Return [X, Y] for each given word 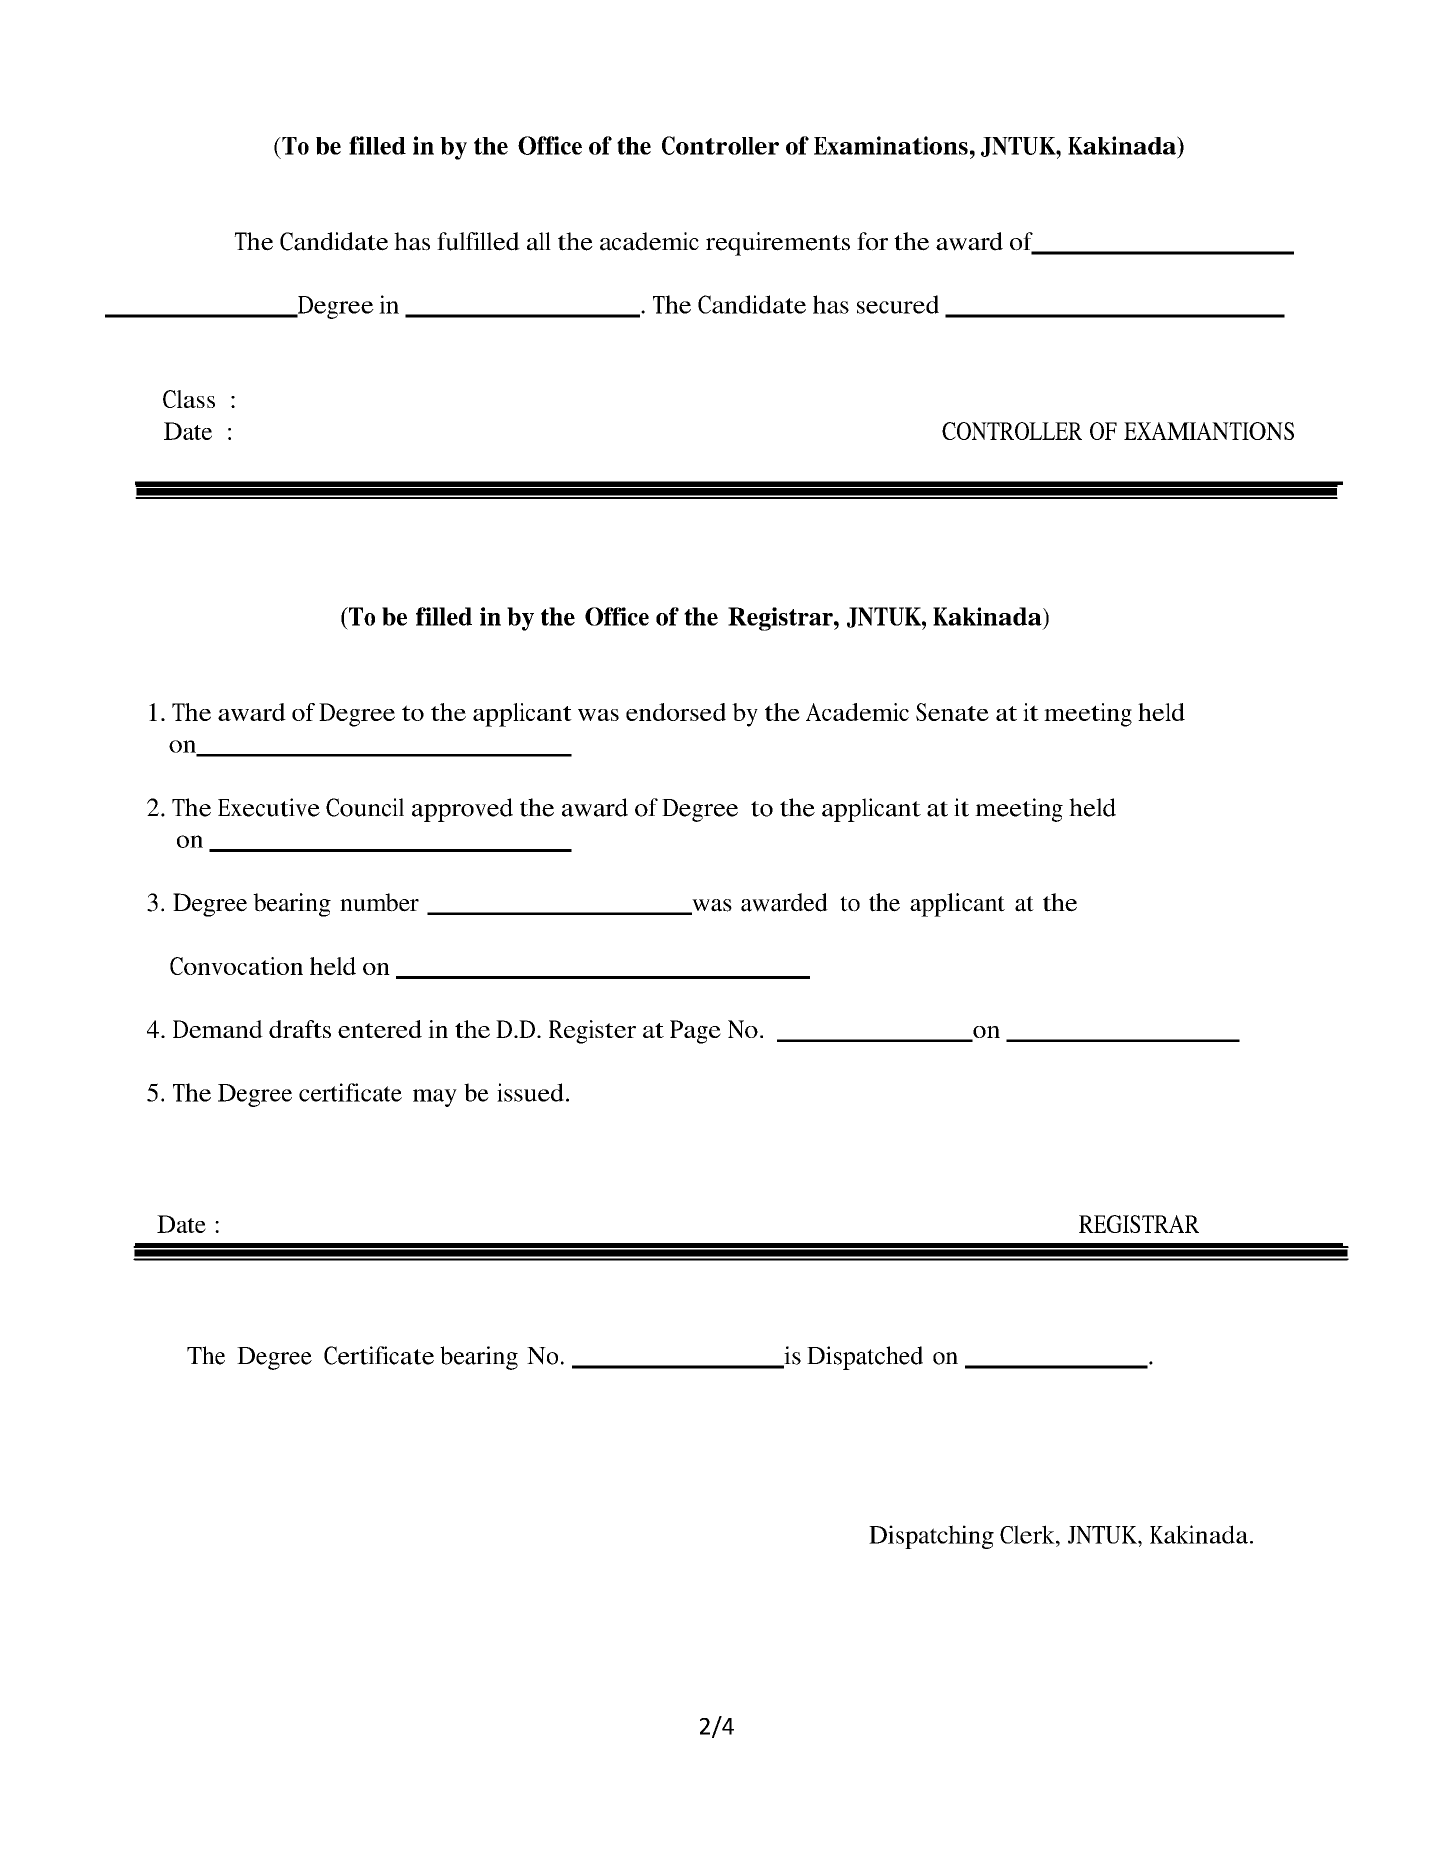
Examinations [891, 145]
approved [462, 810]
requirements [778, 244]
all [539, 241]
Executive [269, 807]
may [435, 1098]
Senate [952, 712]
